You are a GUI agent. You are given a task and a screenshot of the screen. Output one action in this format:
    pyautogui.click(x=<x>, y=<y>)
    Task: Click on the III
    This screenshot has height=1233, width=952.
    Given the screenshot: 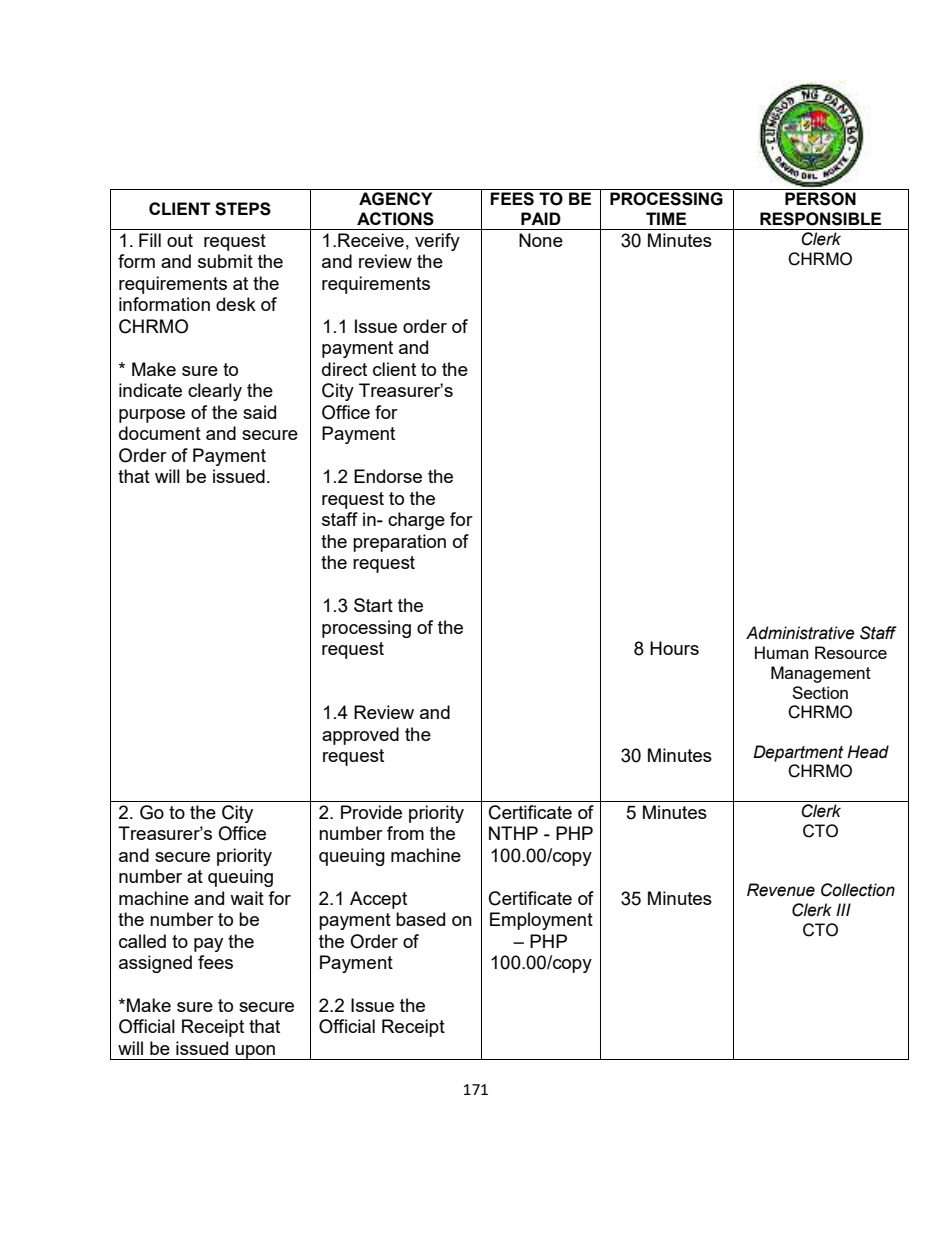 What is the action you would take?
    pyautogui.click(x=843, y=909)
